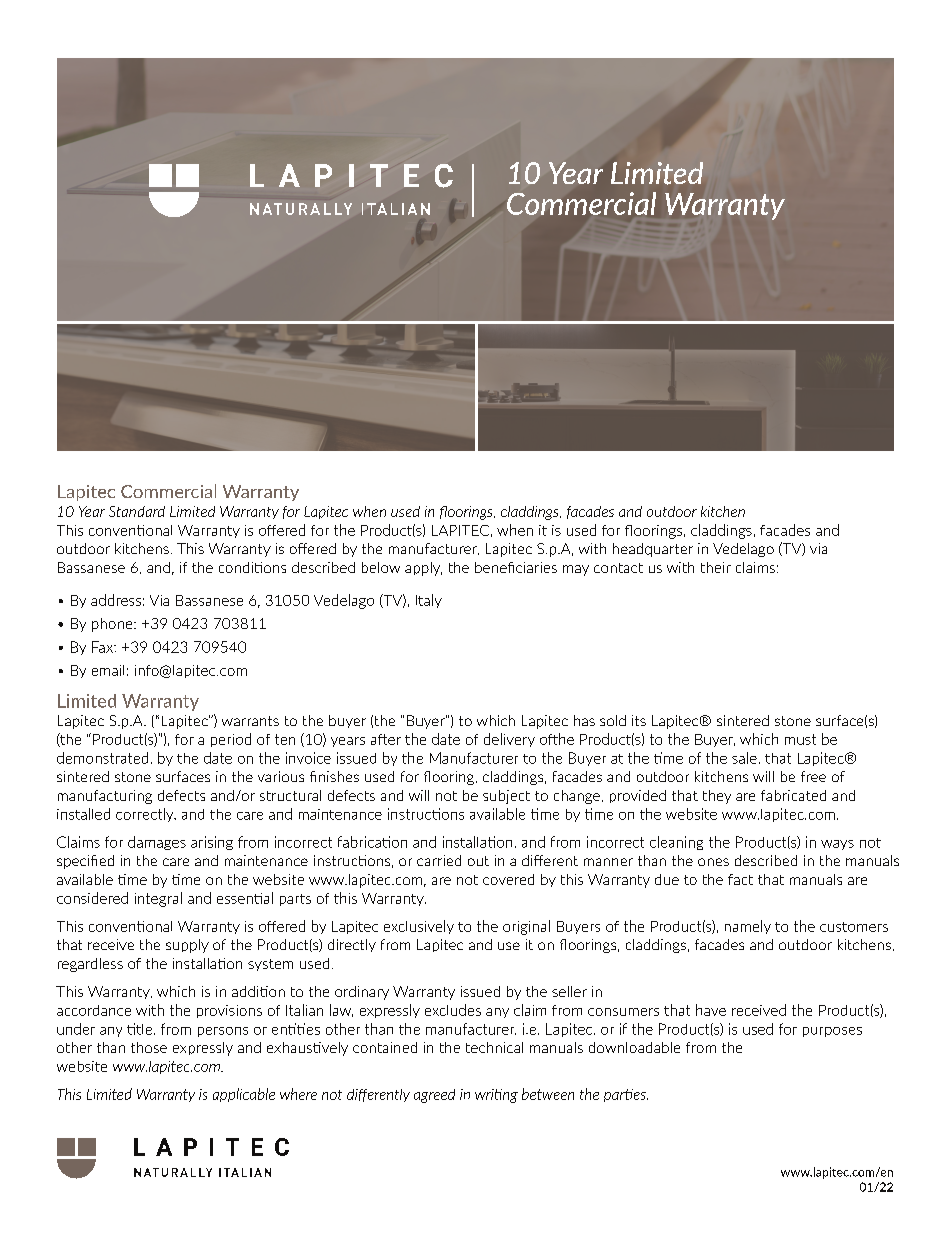 This screenshot has height=1233, width=952. What do you see at coordinates (149, 1047) in the screenshot?
I see `those` at bounding box center [149, 1047].
